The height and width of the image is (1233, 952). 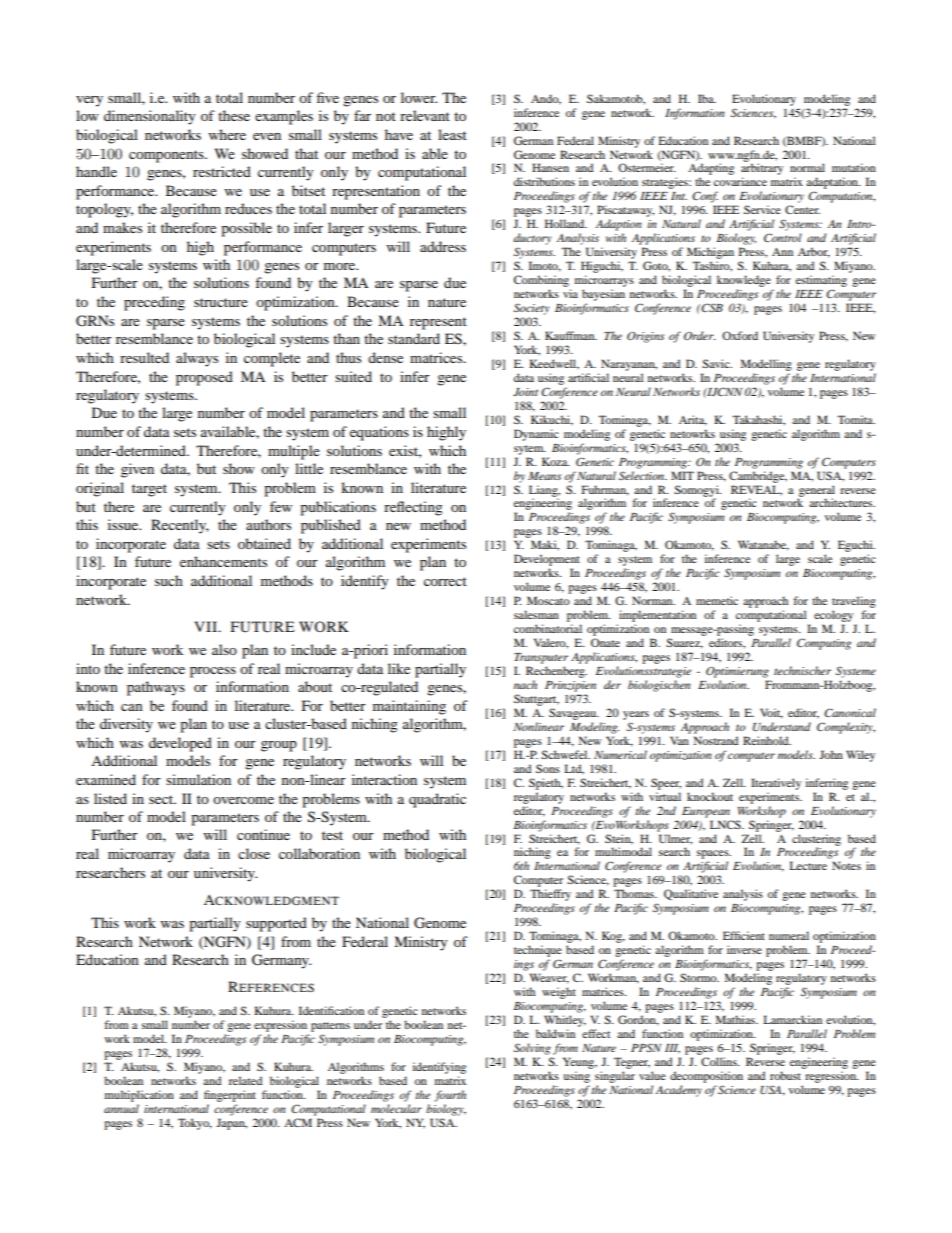 What do you see at coordinates (532, 309) in the image?
I see `Society` at bounding box center [532, 309].
